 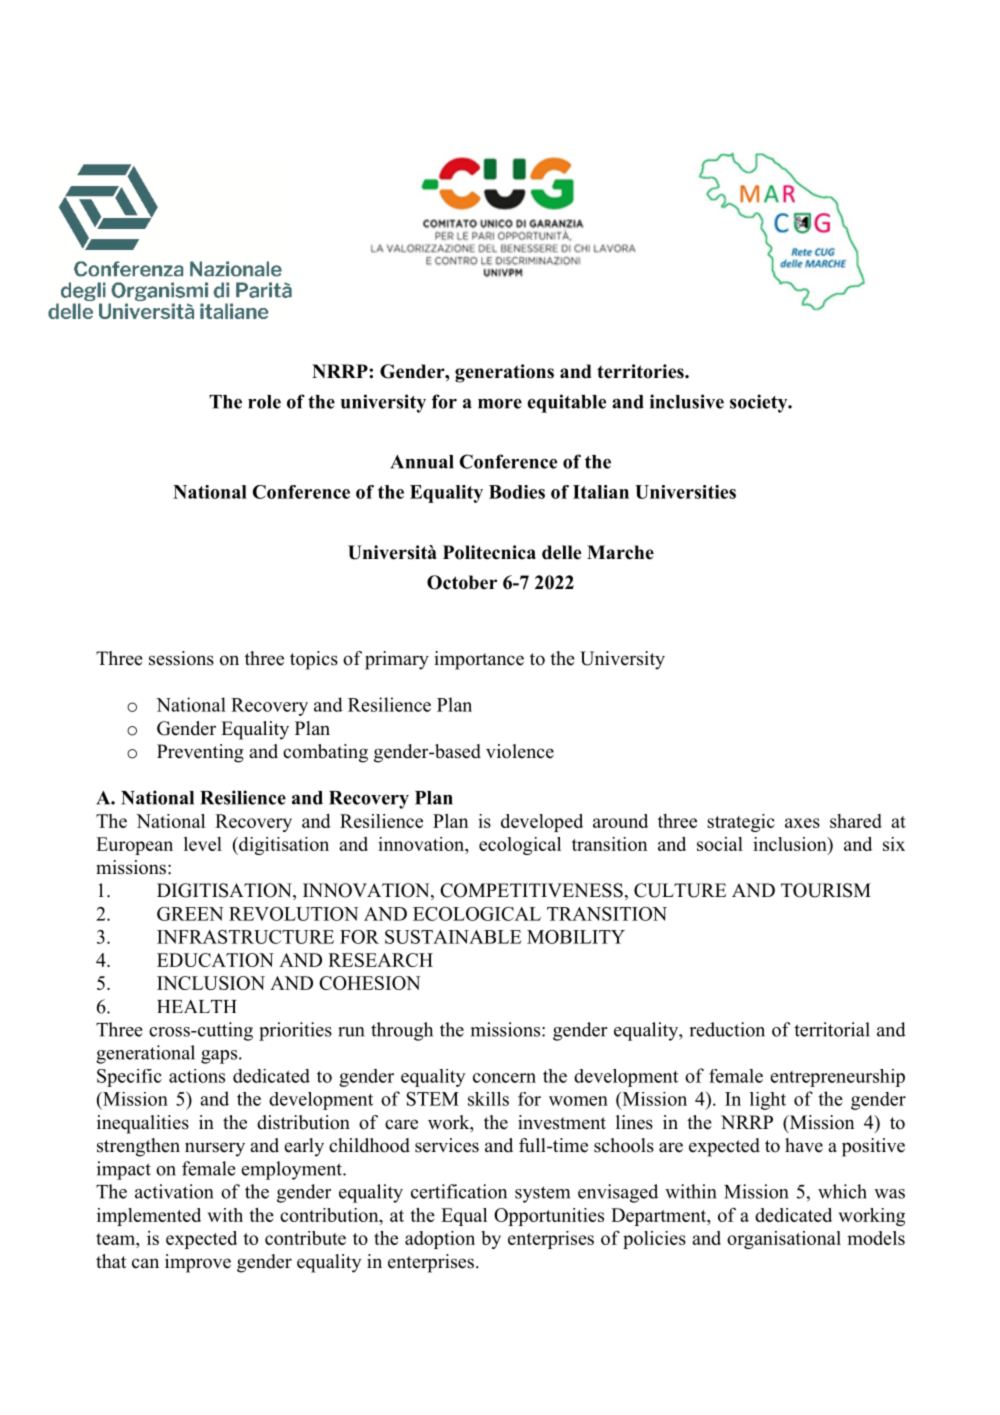 I want to click on concern, so click(x=504, y=1078).
